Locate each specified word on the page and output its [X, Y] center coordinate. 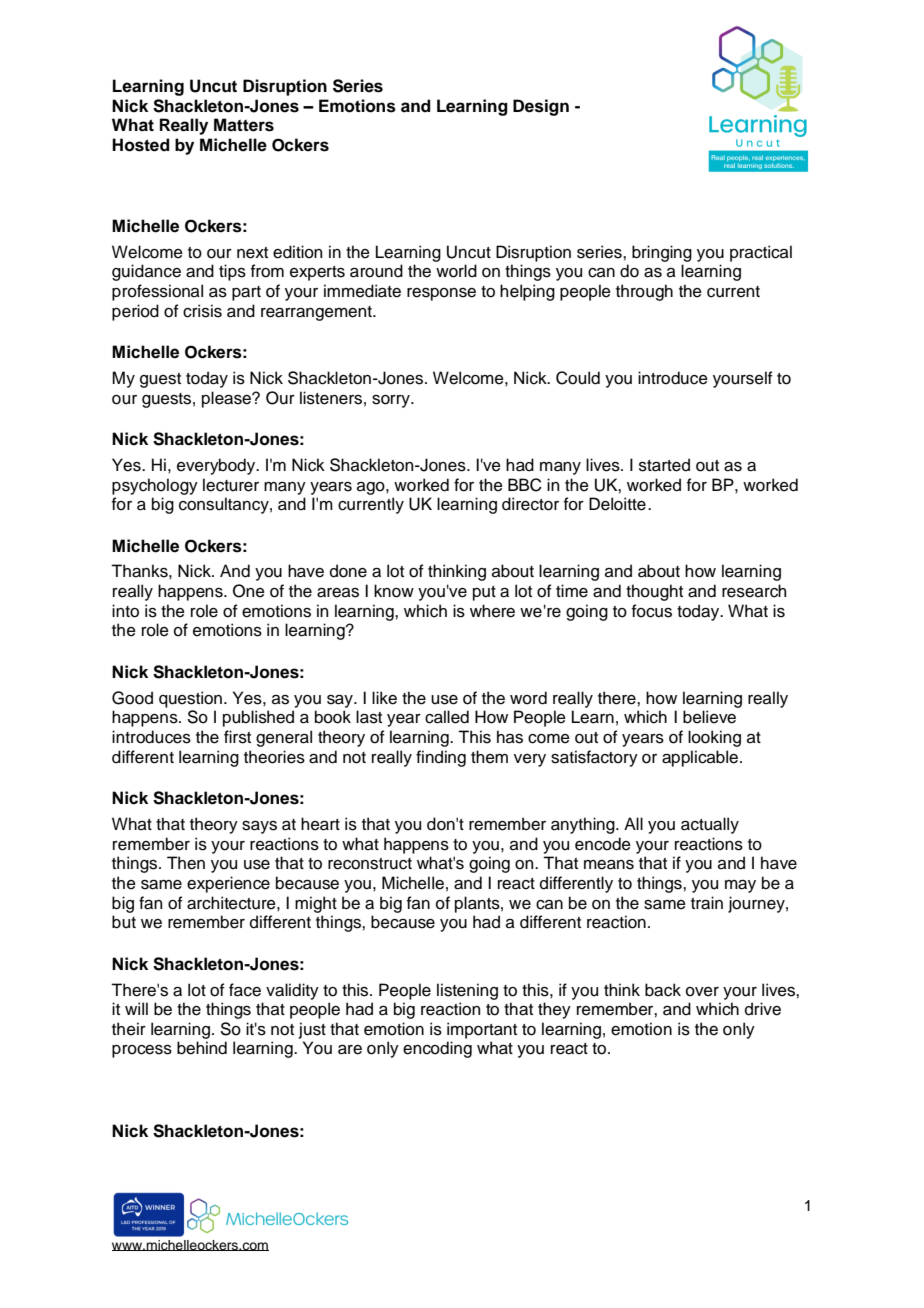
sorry [392, 401]
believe [709, 717]
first [237, 737]
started [664, 465]
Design [541, 107]
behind [202, 1048]
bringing [662, 253]
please [228, 399]
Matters [244, 125]
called [447, 717]
